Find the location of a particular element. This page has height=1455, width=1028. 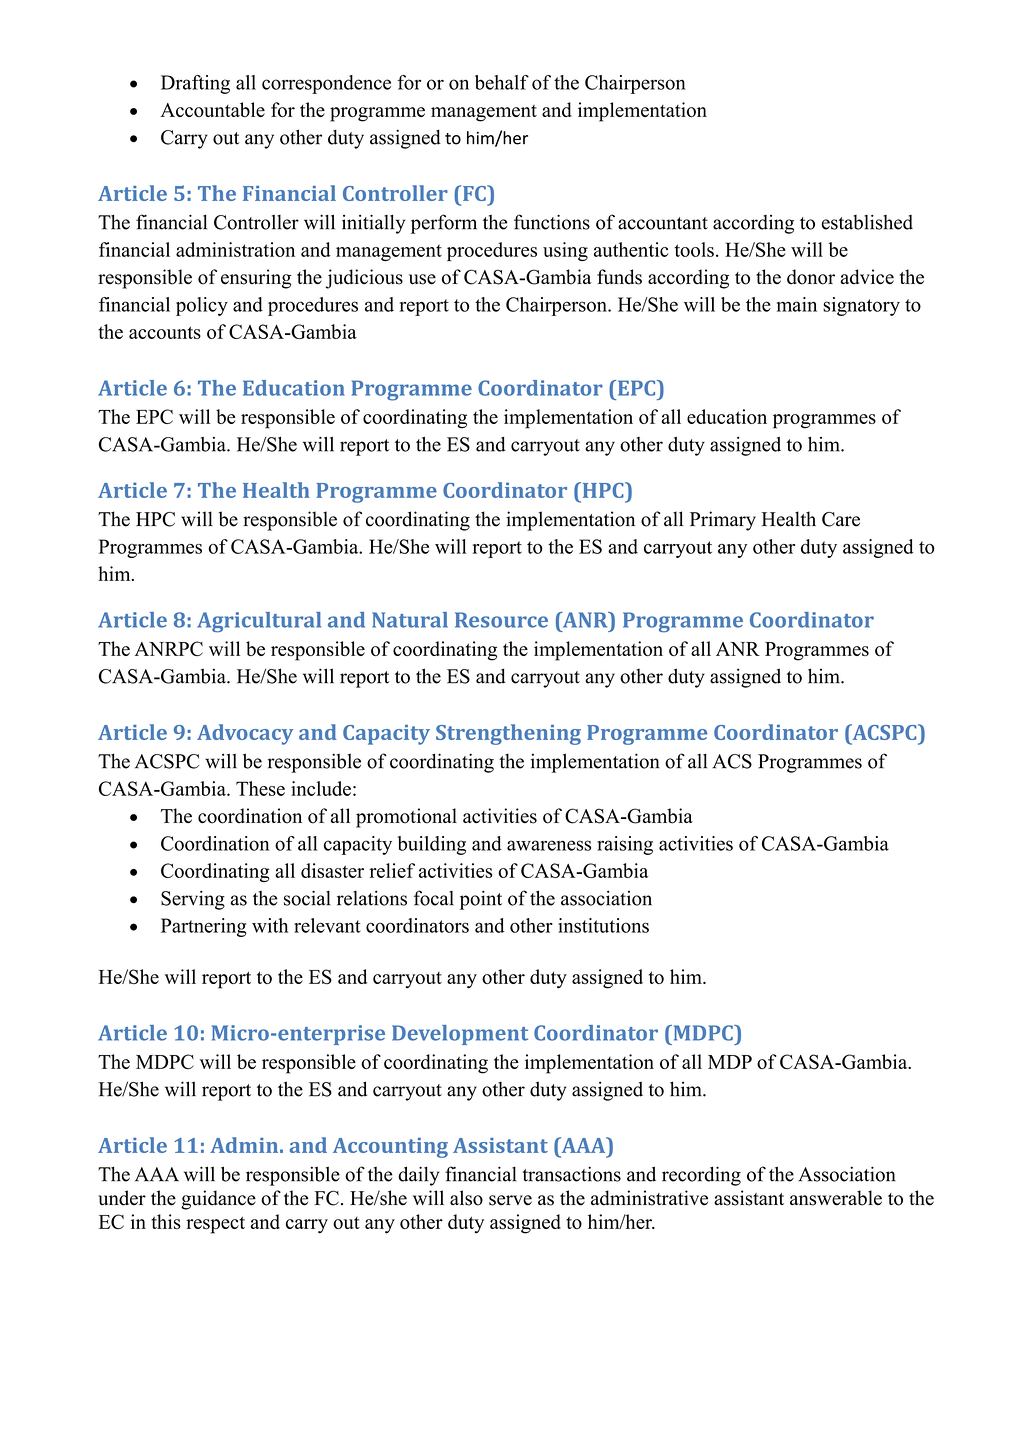

behalf is located at coordinates (502, 82).
